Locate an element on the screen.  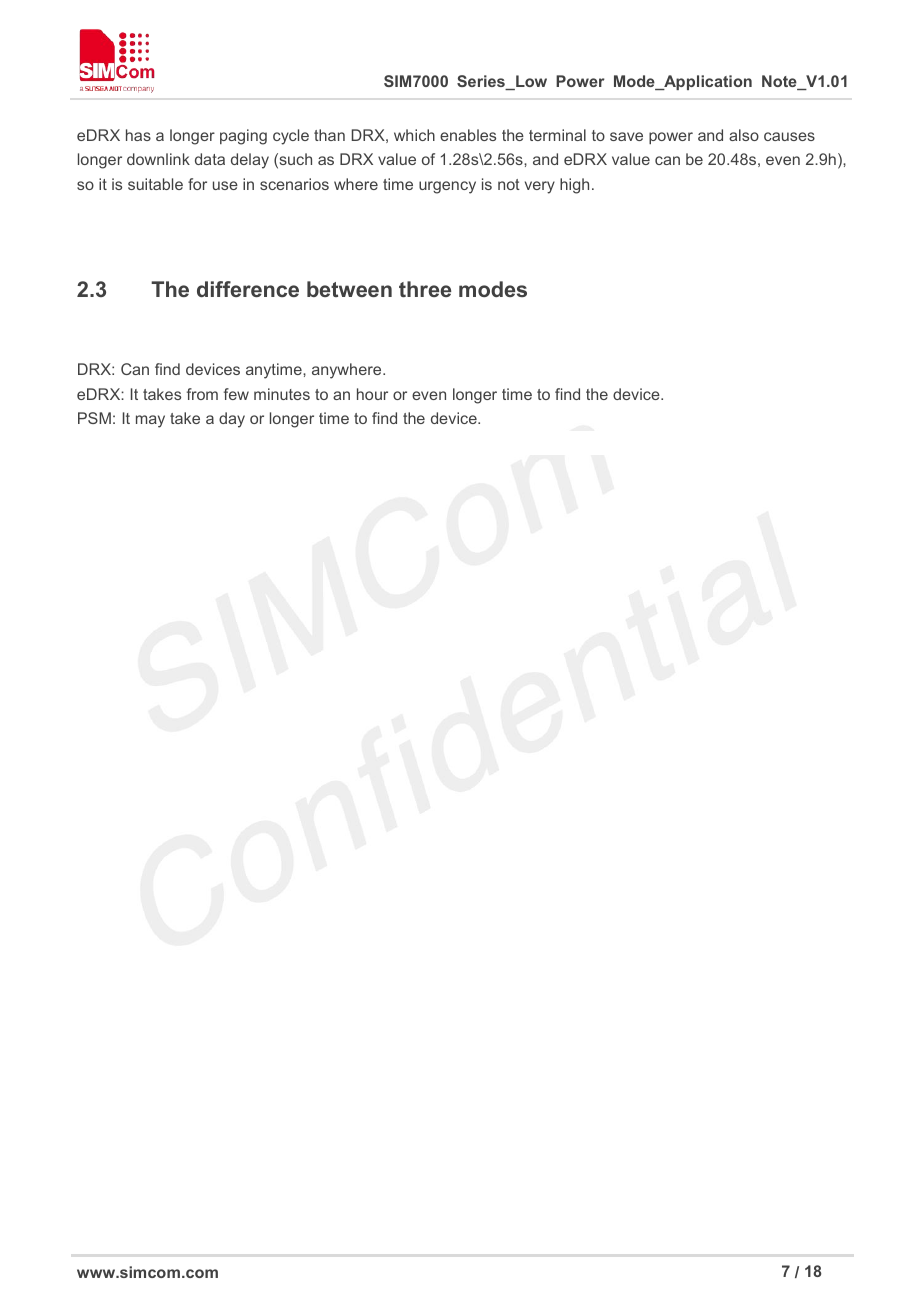
may is located at coordinates (150, 421).
